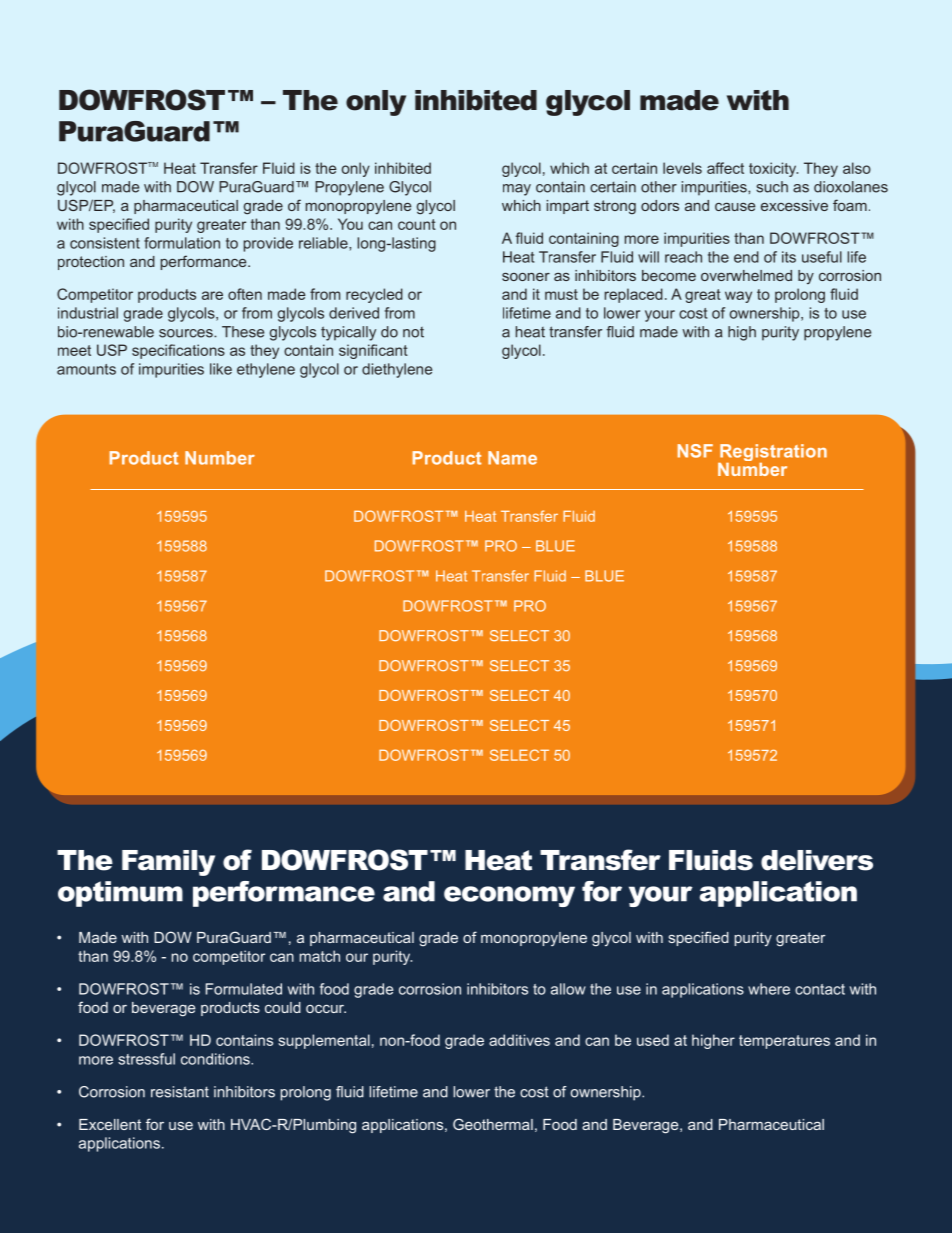 The height and width of the screenshot is (1233, 952). I want to click on optimum, so click(120, 894).
